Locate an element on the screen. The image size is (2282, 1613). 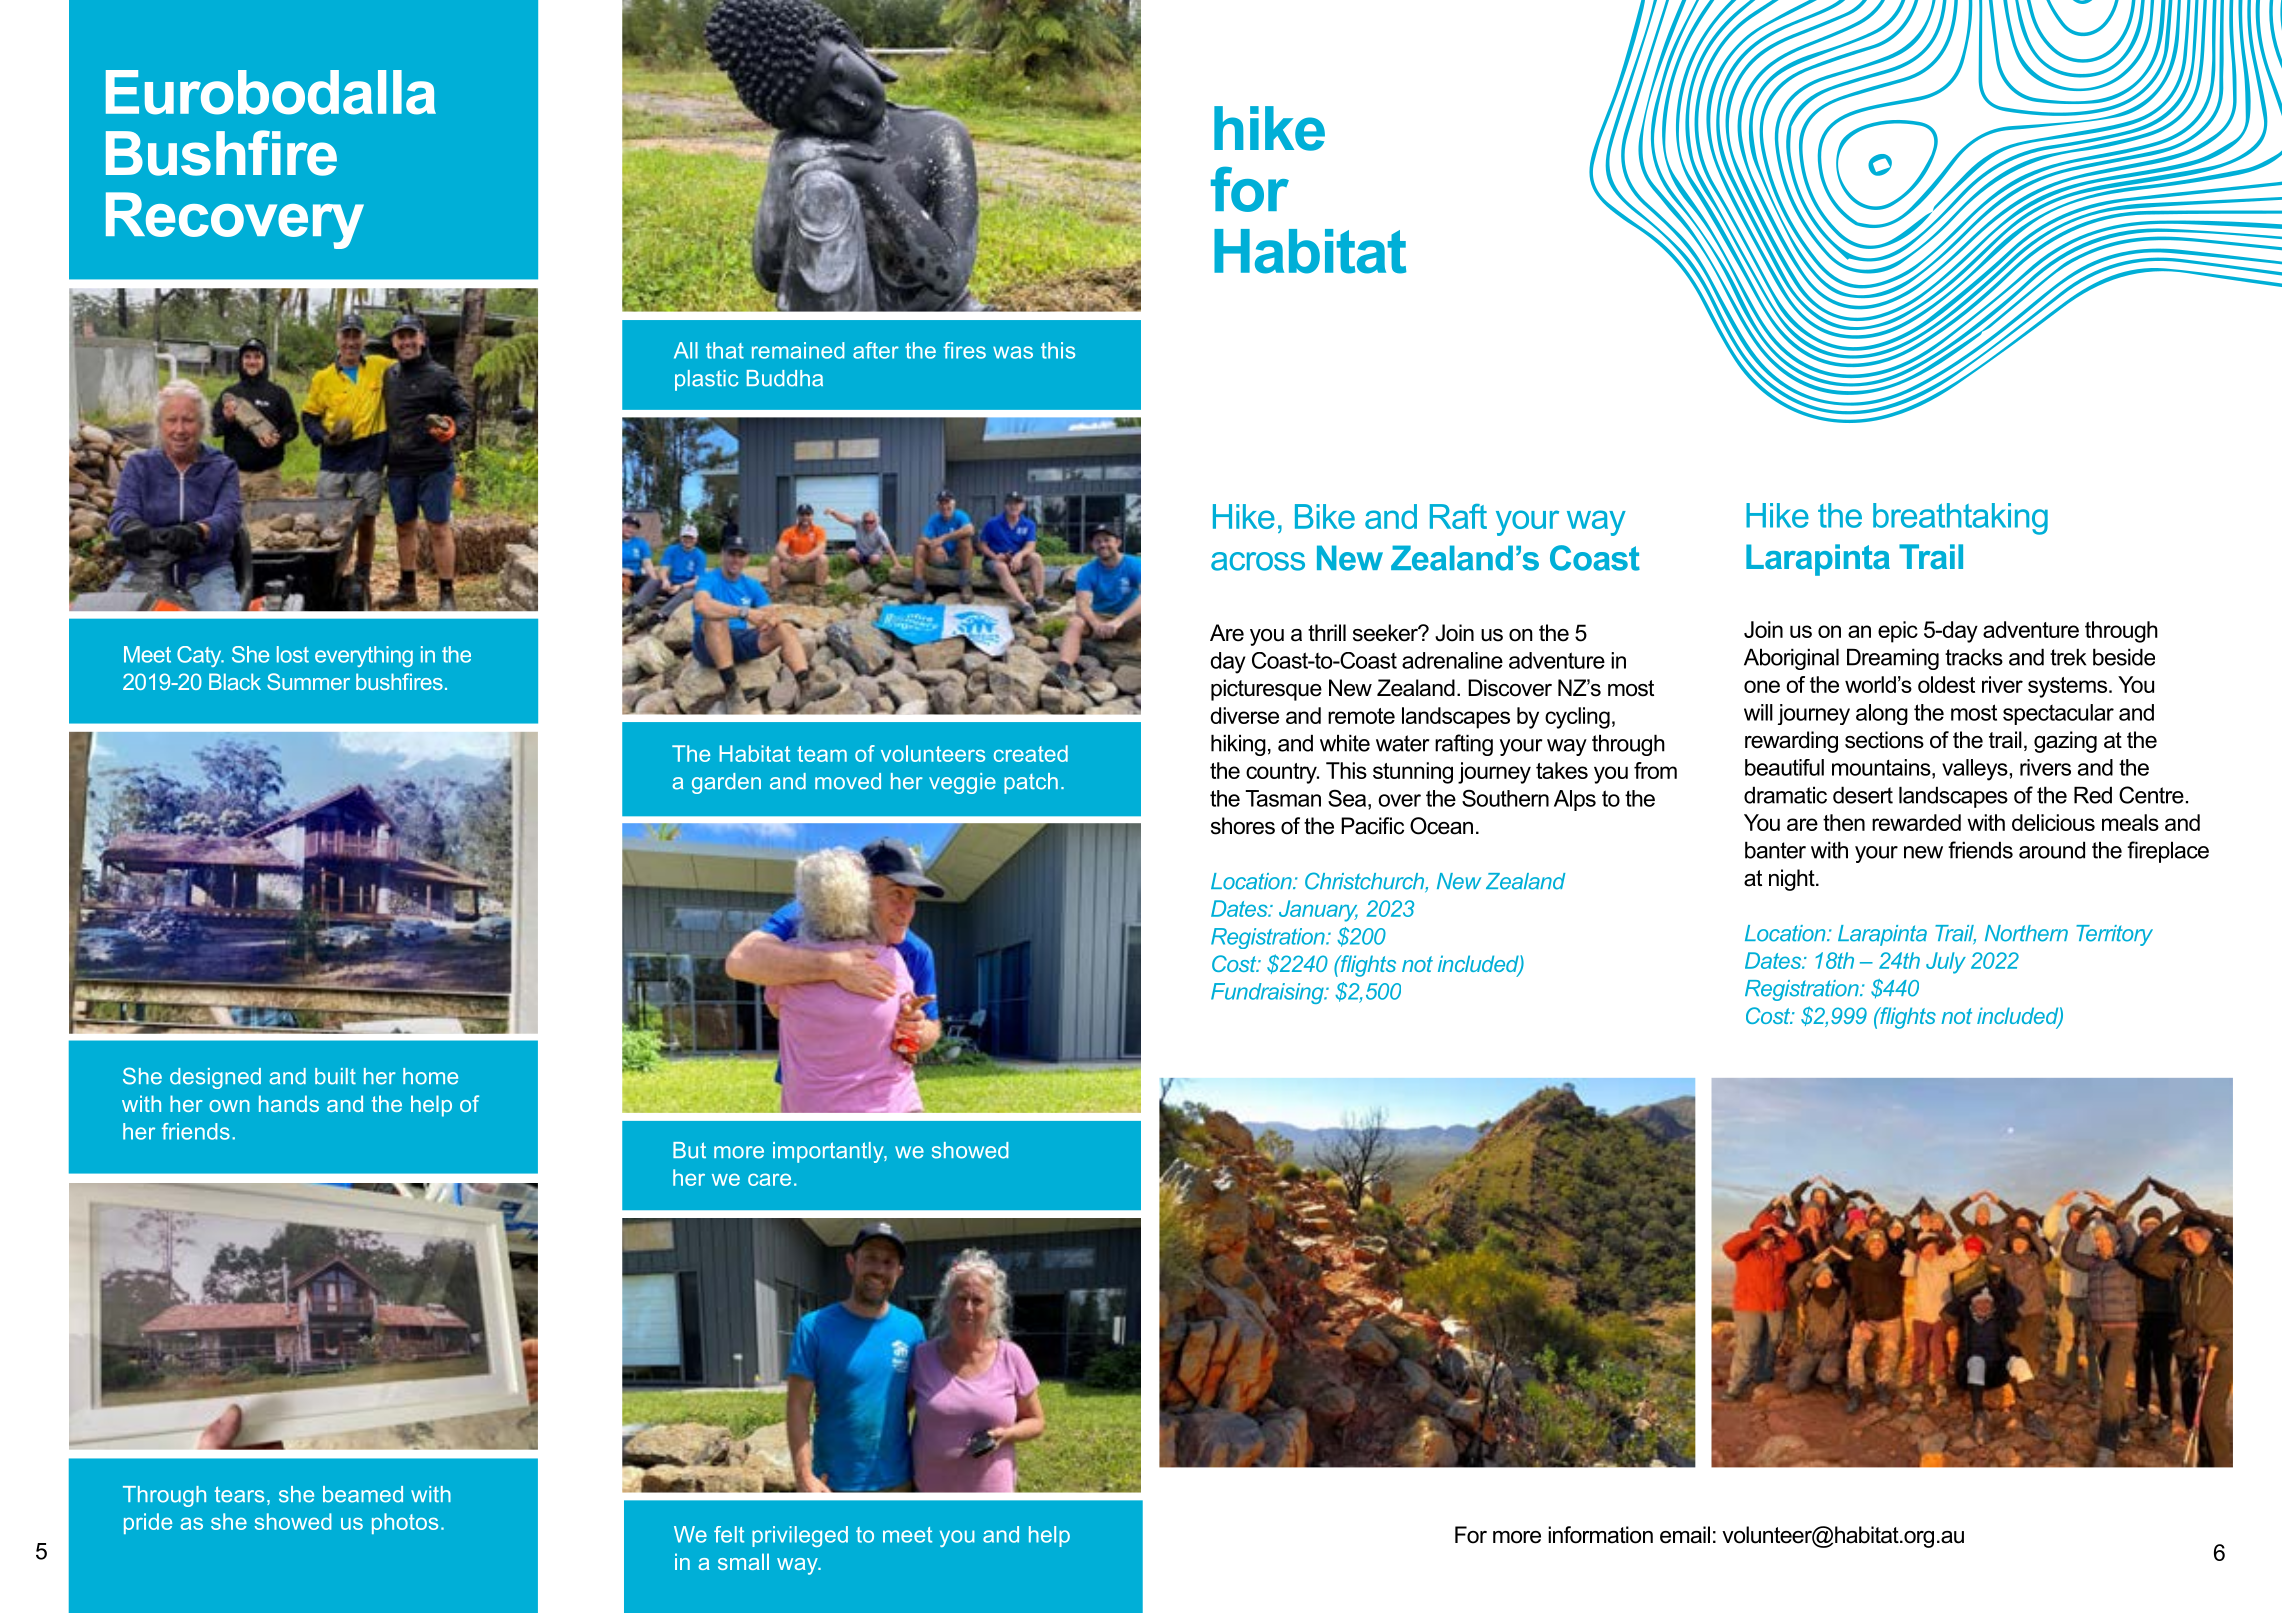
photos is located at coordinates (405, 1523).
